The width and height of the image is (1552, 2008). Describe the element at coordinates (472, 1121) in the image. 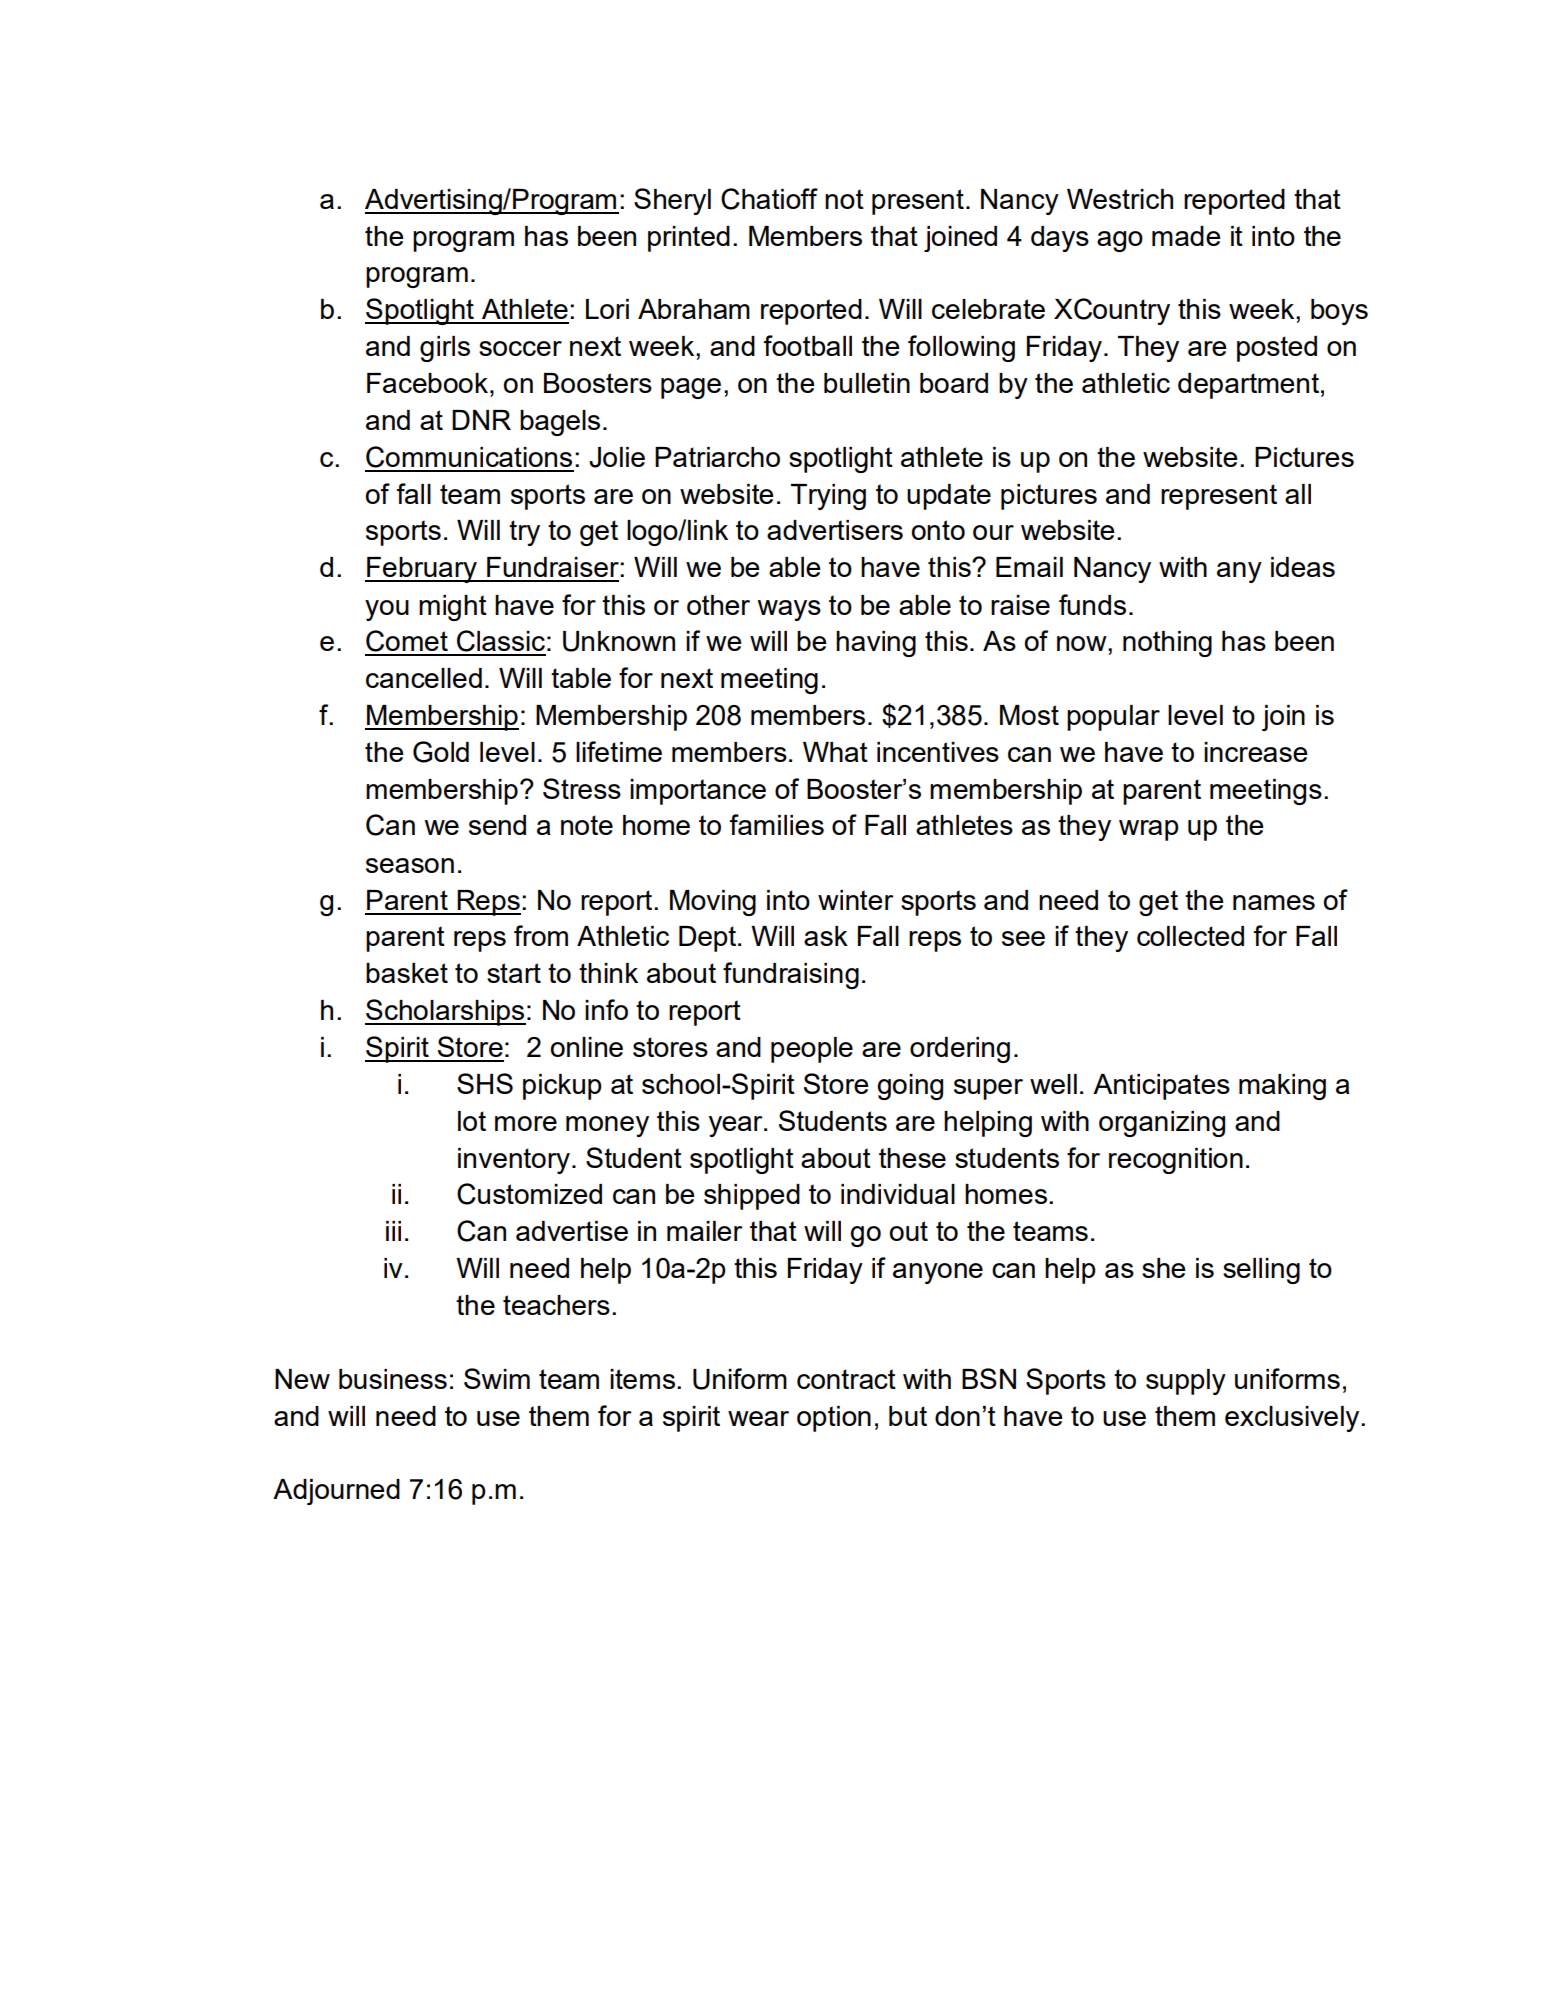

I see `lot` at that location.
